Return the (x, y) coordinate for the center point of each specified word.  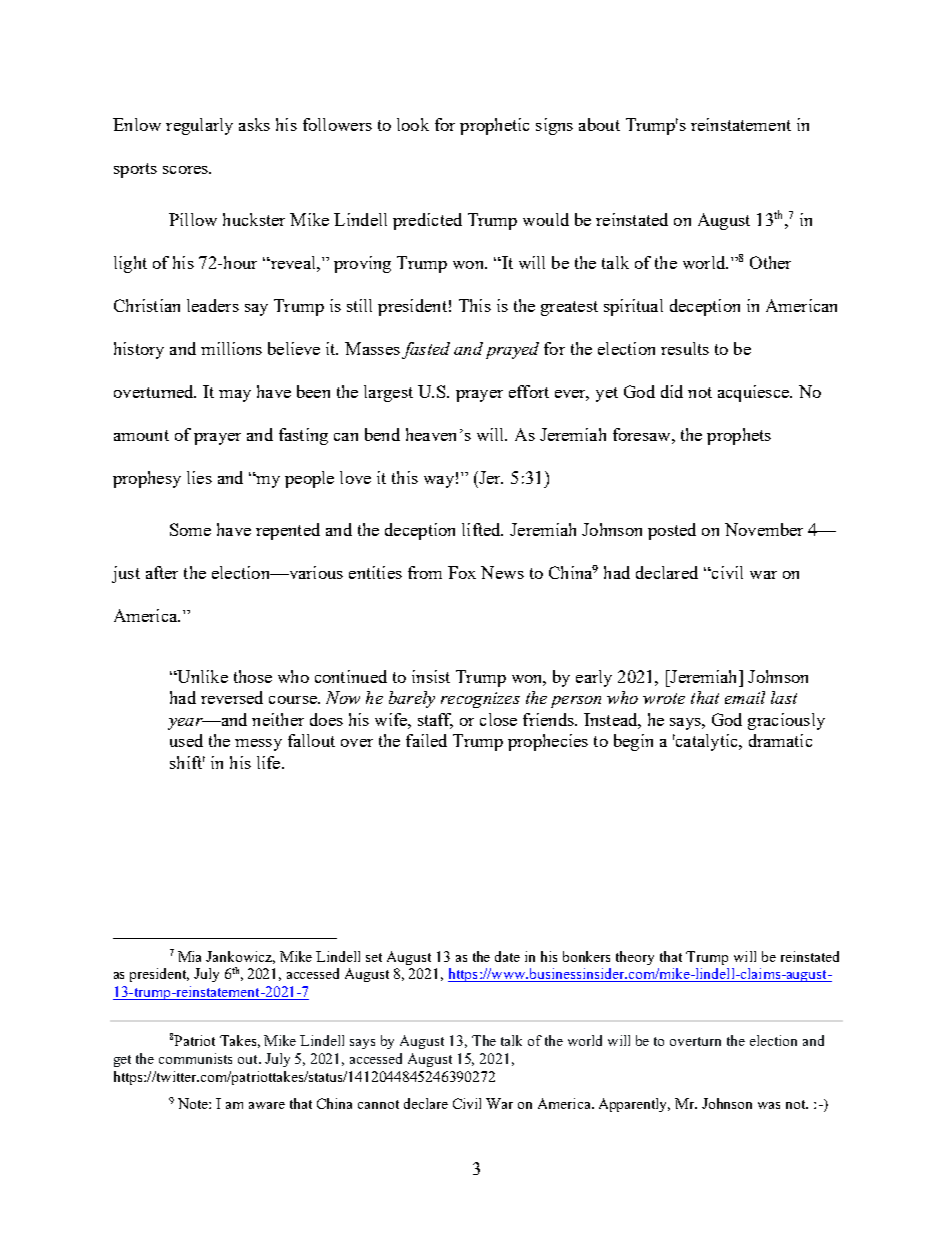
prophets (739, 436)
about (599, 124)
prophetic (494, 126)
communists (195, 1058)
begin (633, 742)
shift (187, 762)
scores (187, 170)
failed (426, 740)
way (439, 482)
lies (199, 477)
